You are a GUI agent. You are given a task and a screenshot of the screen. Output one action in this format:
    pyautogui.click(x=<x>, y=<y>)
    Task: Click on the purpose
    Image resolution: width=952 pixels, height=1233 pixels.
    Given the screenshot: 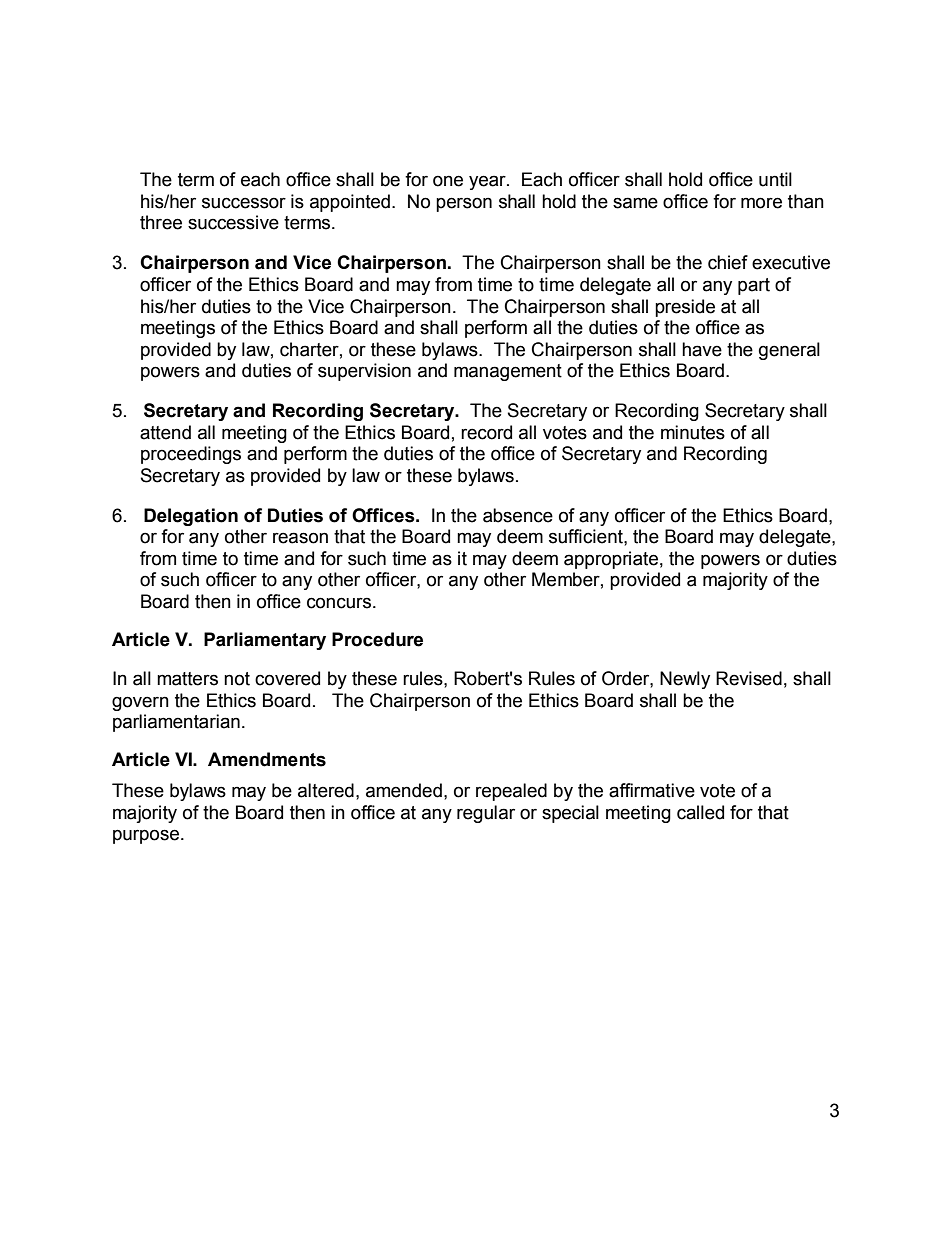 What is the action you would take?
    pyautogui.click(x=147, y=836)
